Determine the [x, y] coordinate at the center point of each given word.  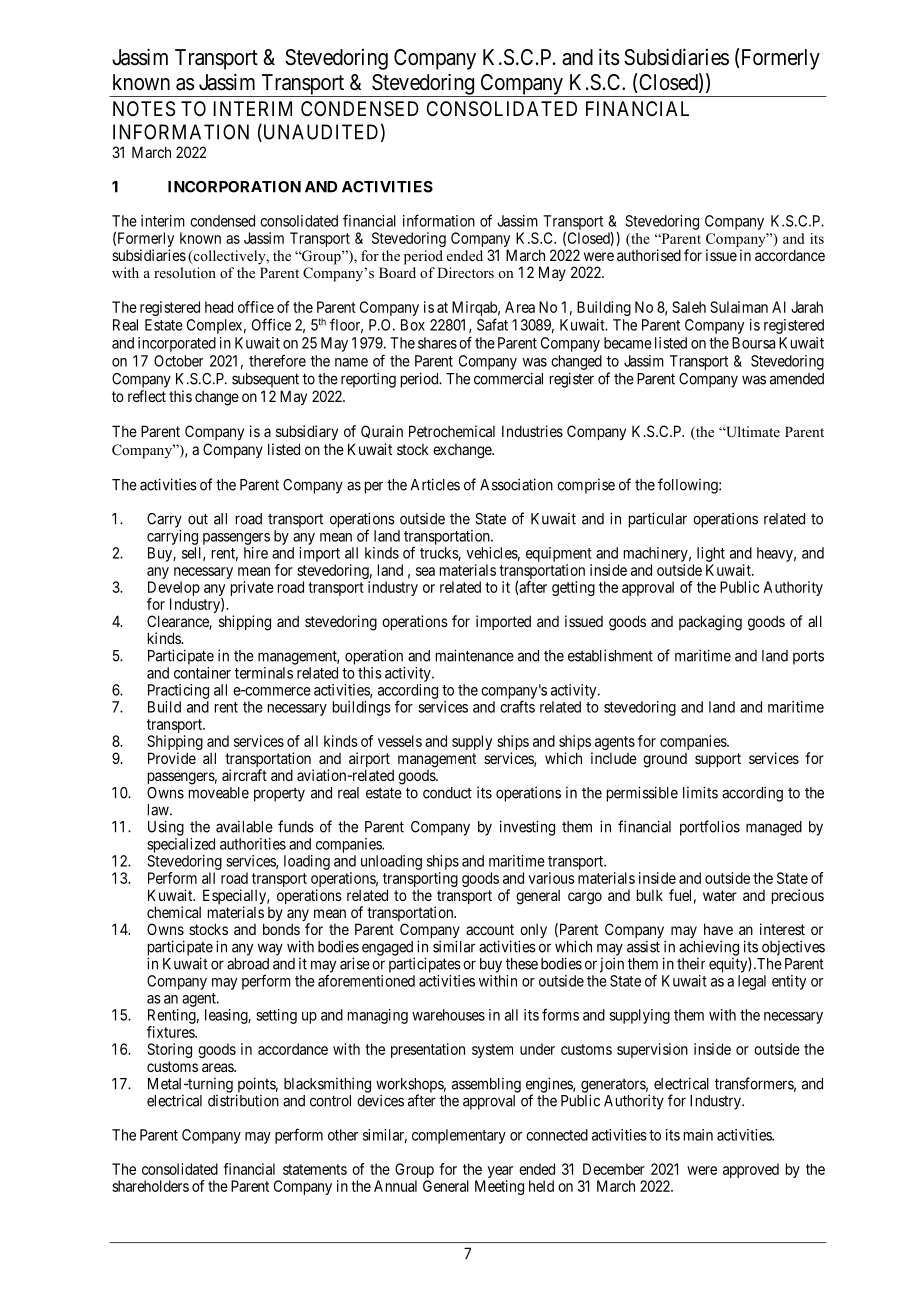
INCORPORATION [234, 187]
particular [658, 520]
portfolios [710, 828]
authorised [649, 255]
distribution [243, 1100]
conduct [447, 793]
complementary [459, 1136]
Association [516, 484]
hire [256, 553]
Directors [465, 272]
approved [751, 1170]
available [244, 827]
